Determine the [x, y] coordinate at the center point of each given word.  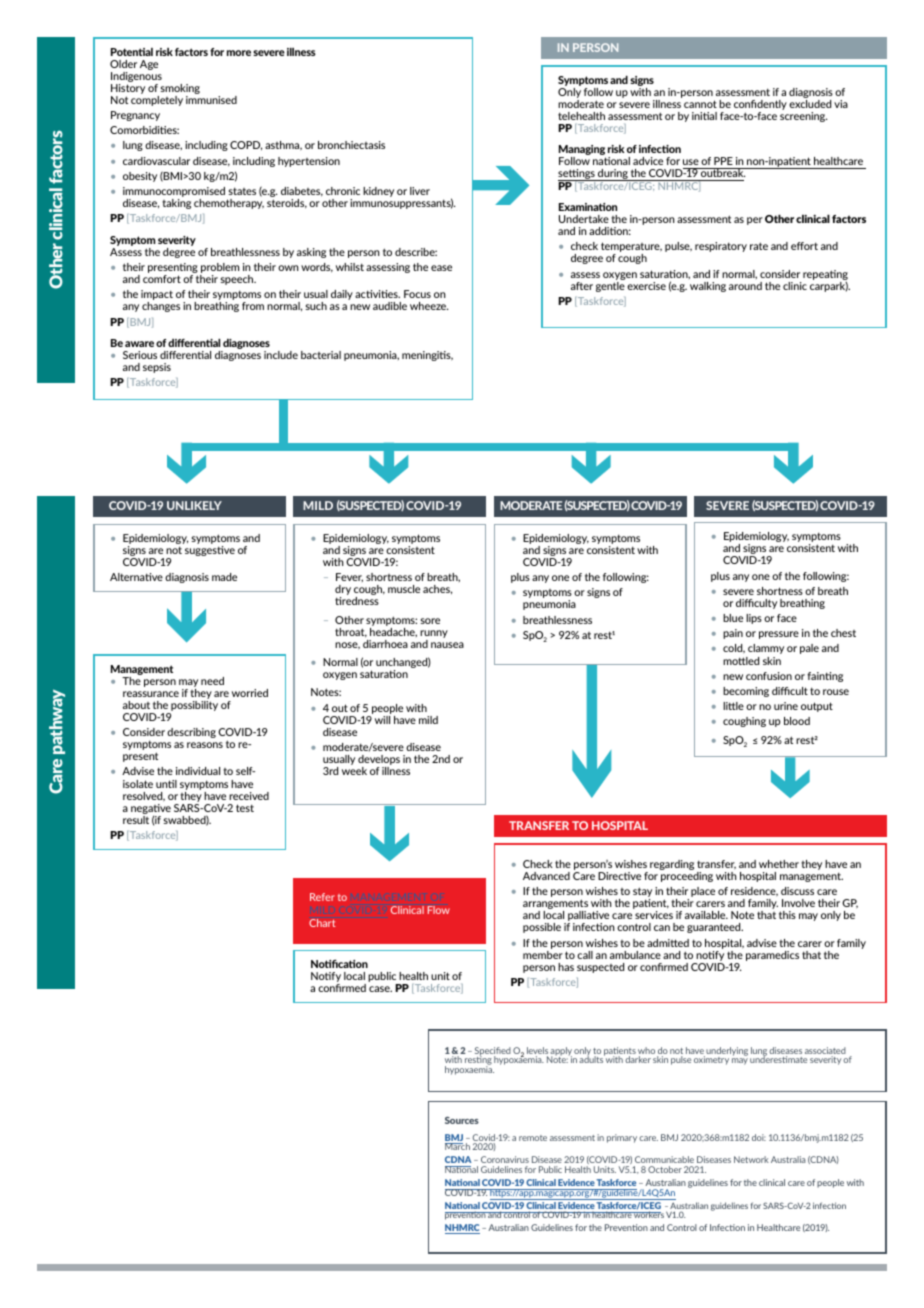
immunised [211, 100]
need [212, 681]
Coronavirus [505, 1161]
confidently [760, 106]
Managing [582, 151]
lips [754, 619]
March [457, 1146]
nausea [447, 645]
